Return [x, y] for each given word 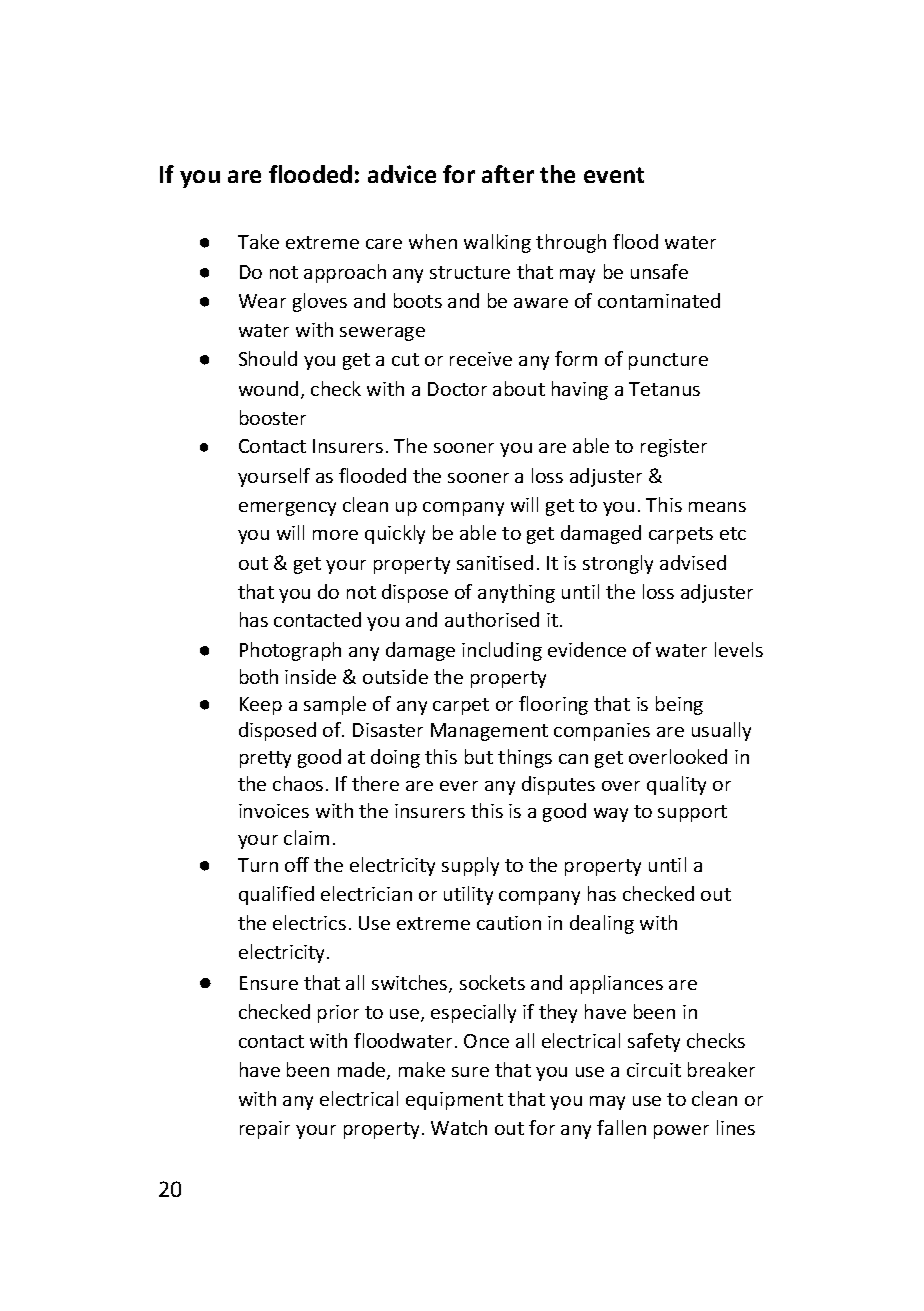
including [502, 651]
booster [273, 417]
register [674, 448]
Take [258, 241]
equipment [454, 1101]
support [692, 813]
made [363, 1071]
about [519, 388]
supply [470, 866]
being [679, 705]
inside [310, 676]
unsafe [659, 271]
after [508, 174]
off [297, 864]
